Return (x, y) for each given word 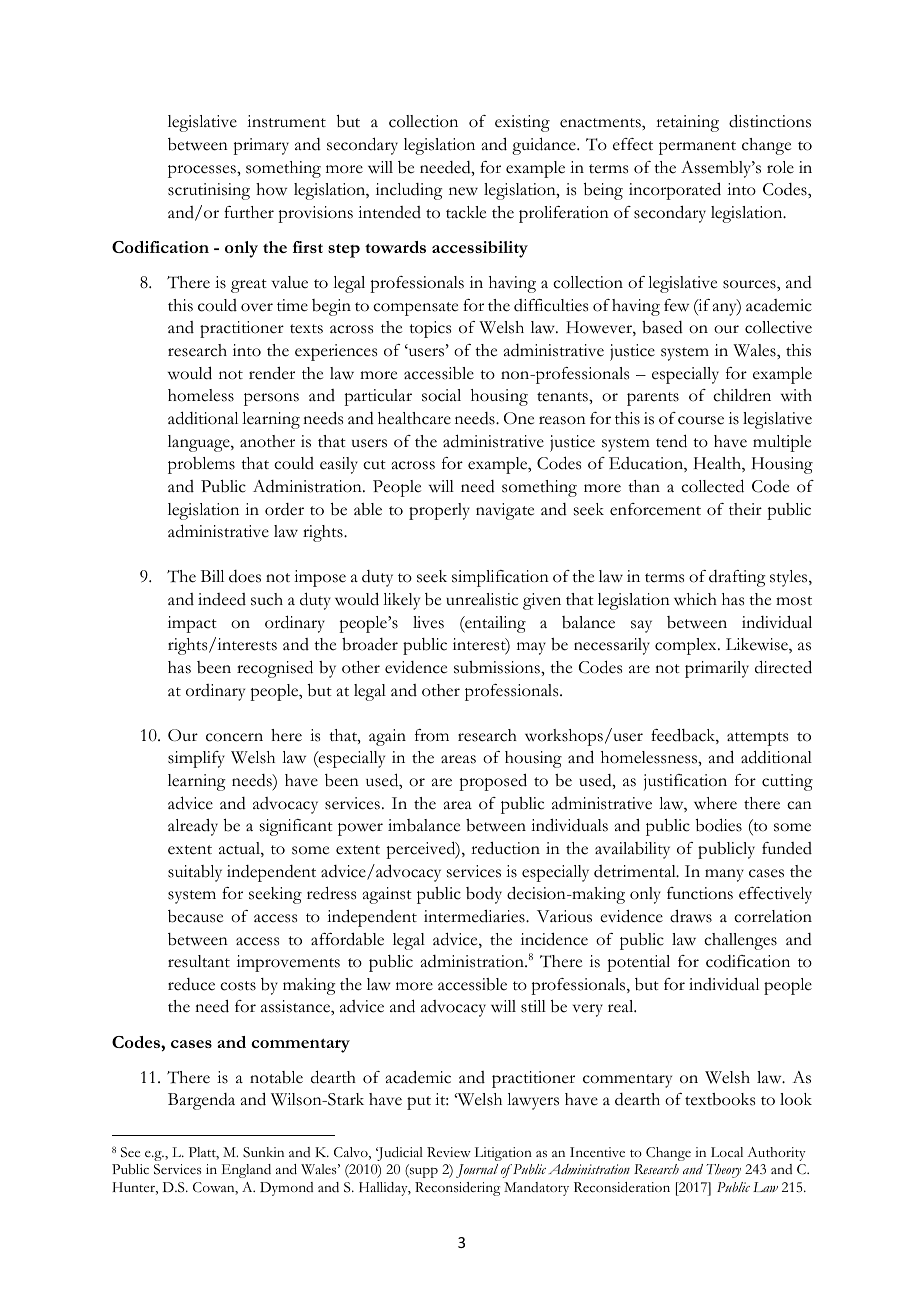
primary (261, 146)
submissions (498, 667)
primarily (717, 669)
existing (522, 123)
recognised (275, 669)
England (246, 1171)
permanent (697, 148)
